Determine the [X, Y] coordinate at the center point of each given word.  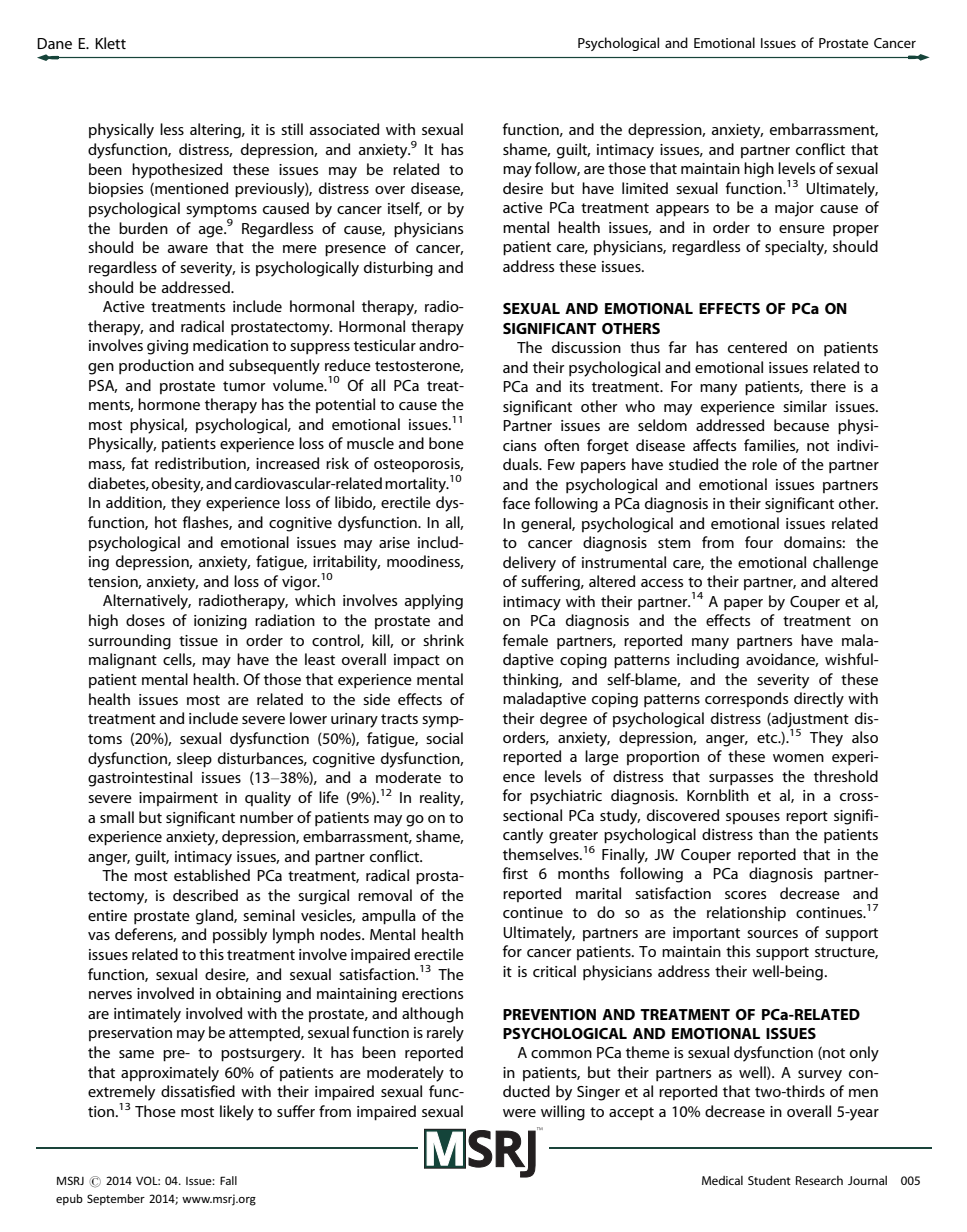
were [519, 1113]
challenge [845, 564]
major [794, 209]
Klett [110, 43]
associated [344, 129]
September [116, 1200]
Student [769, 1180]
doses [145, 620]
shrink [443, 640]
